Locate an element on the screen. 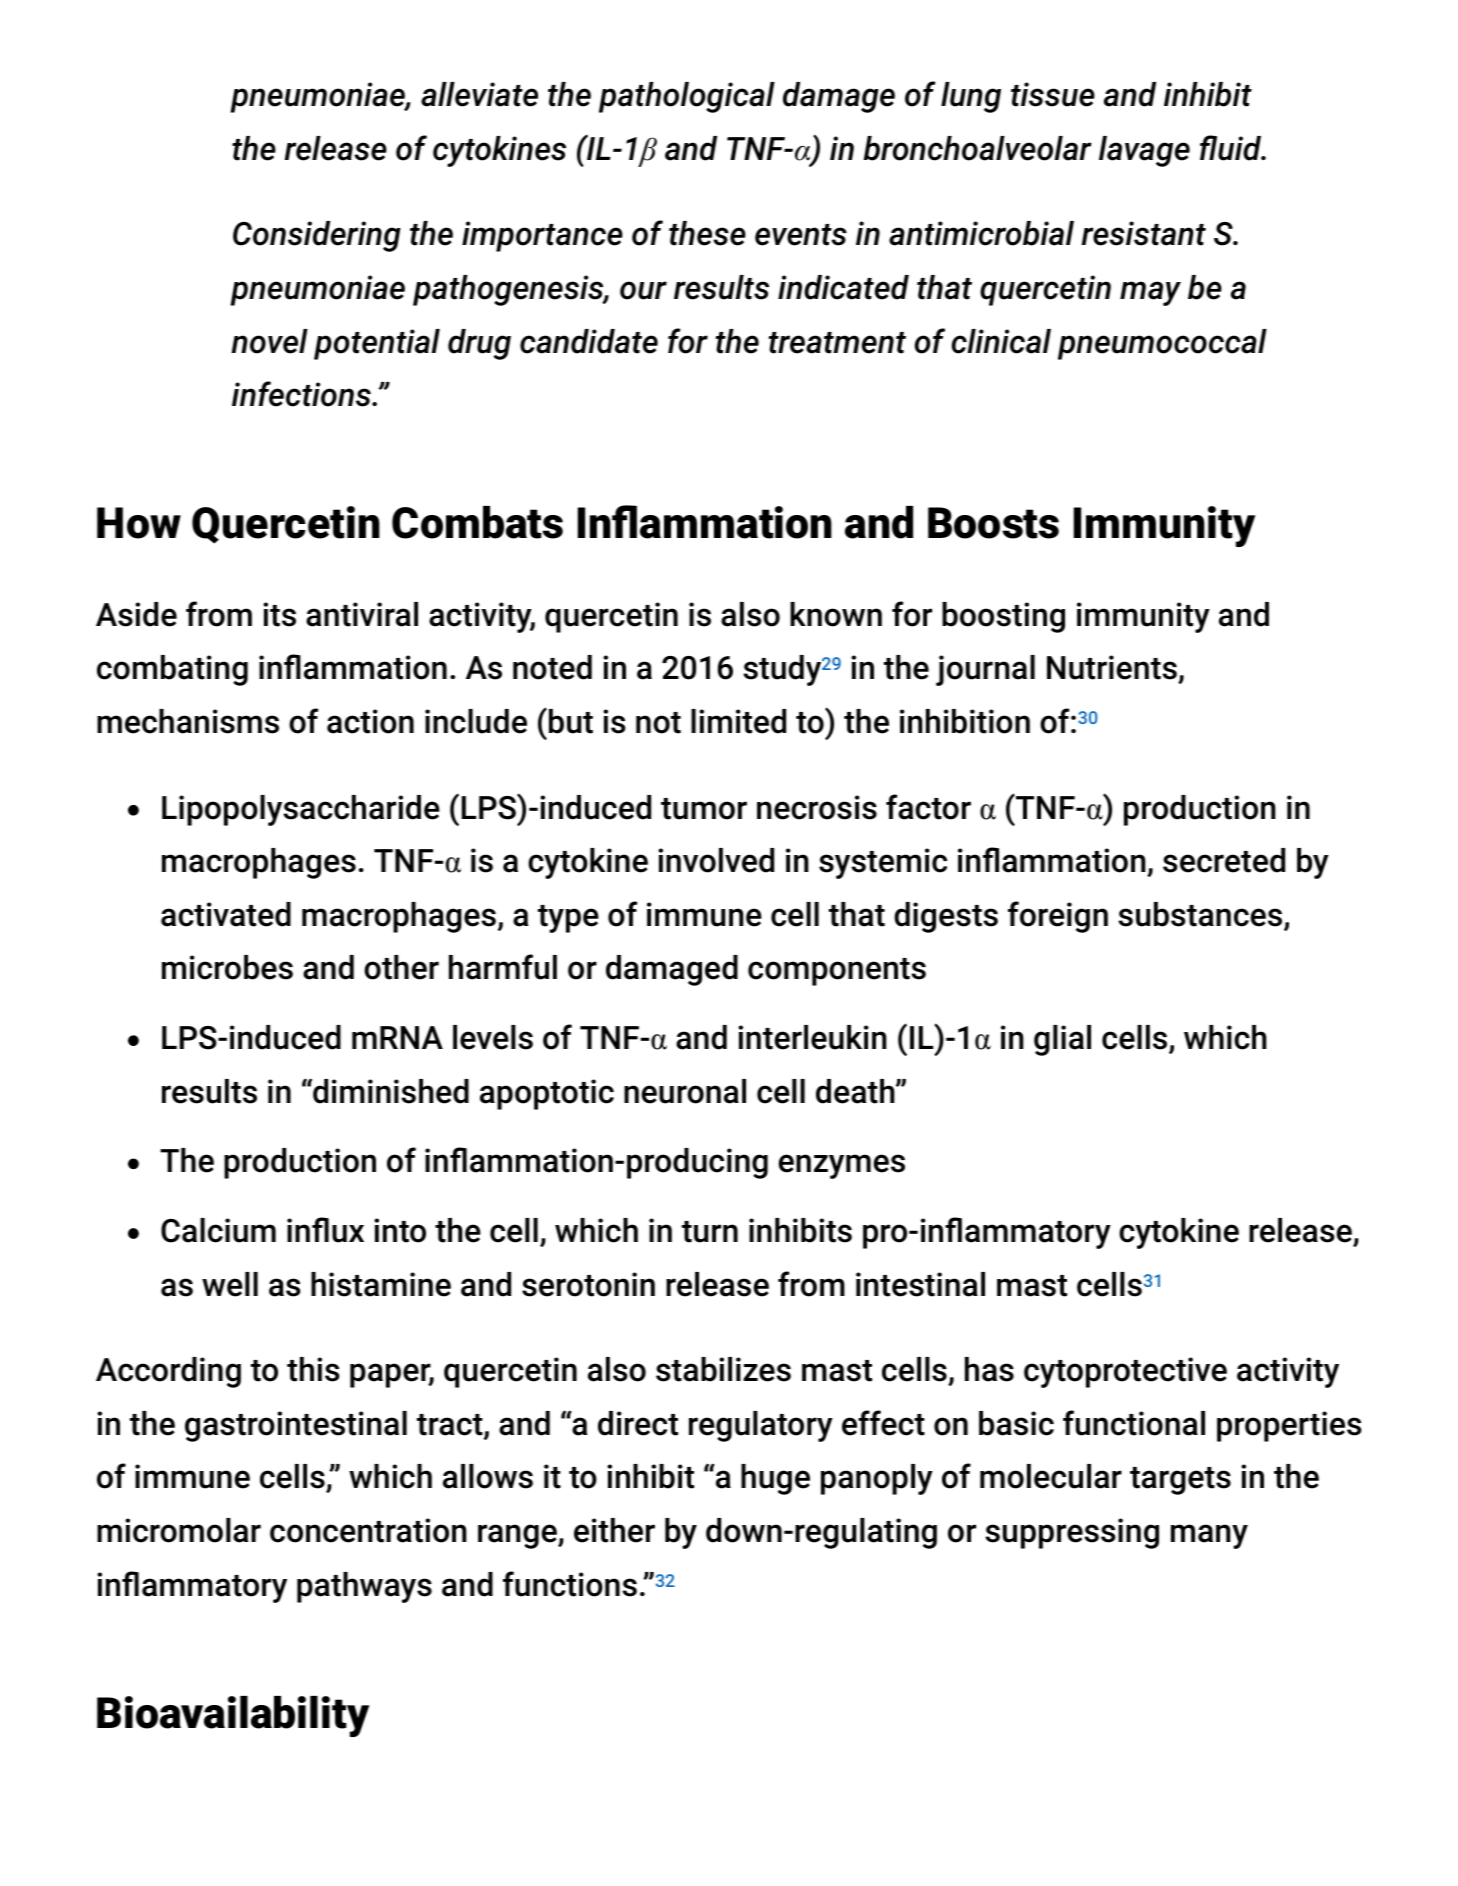 The width and height of the screenshot is (1458, 1886). functions is located at coordinates (570, 1584).
